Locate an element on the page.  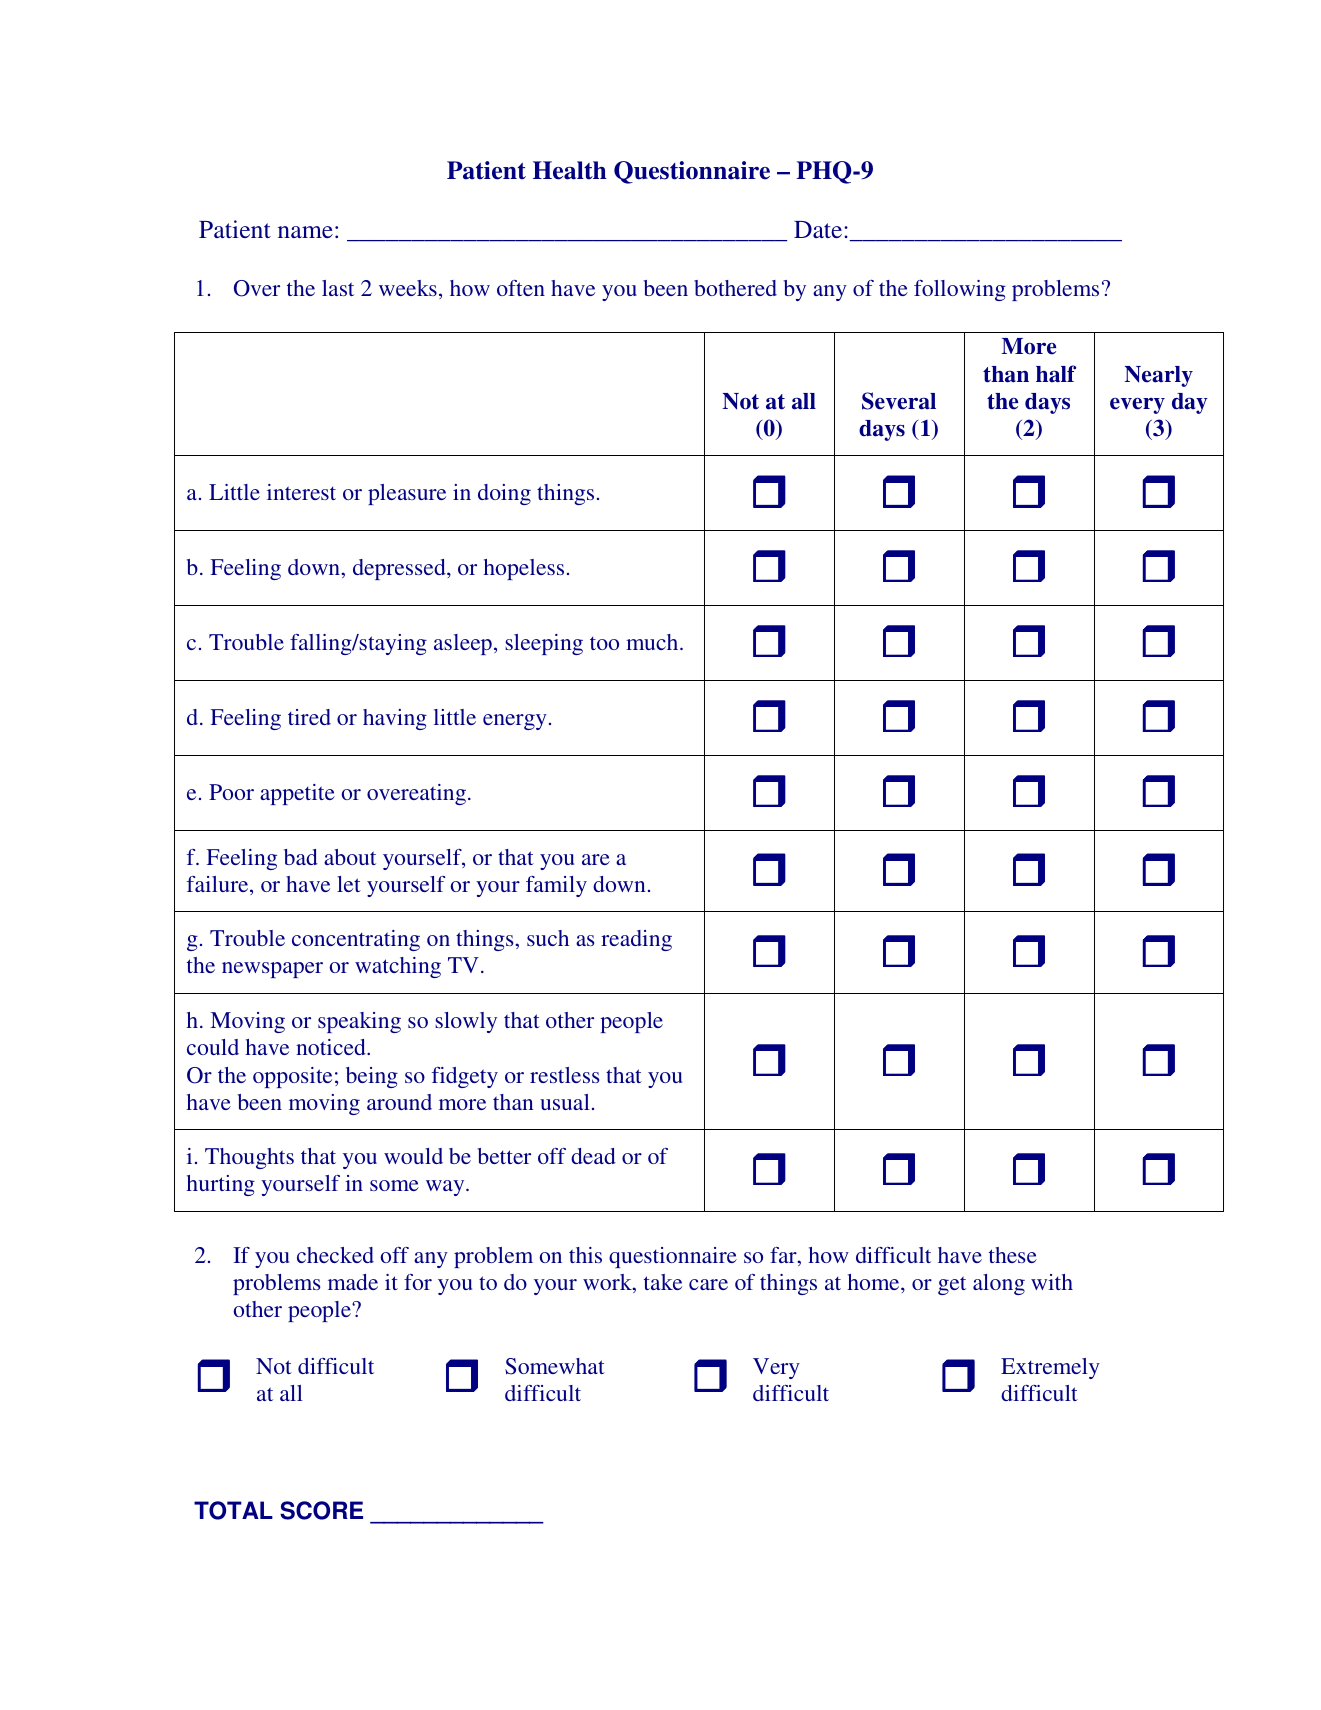
Health is located at coordinates (570, 170).
